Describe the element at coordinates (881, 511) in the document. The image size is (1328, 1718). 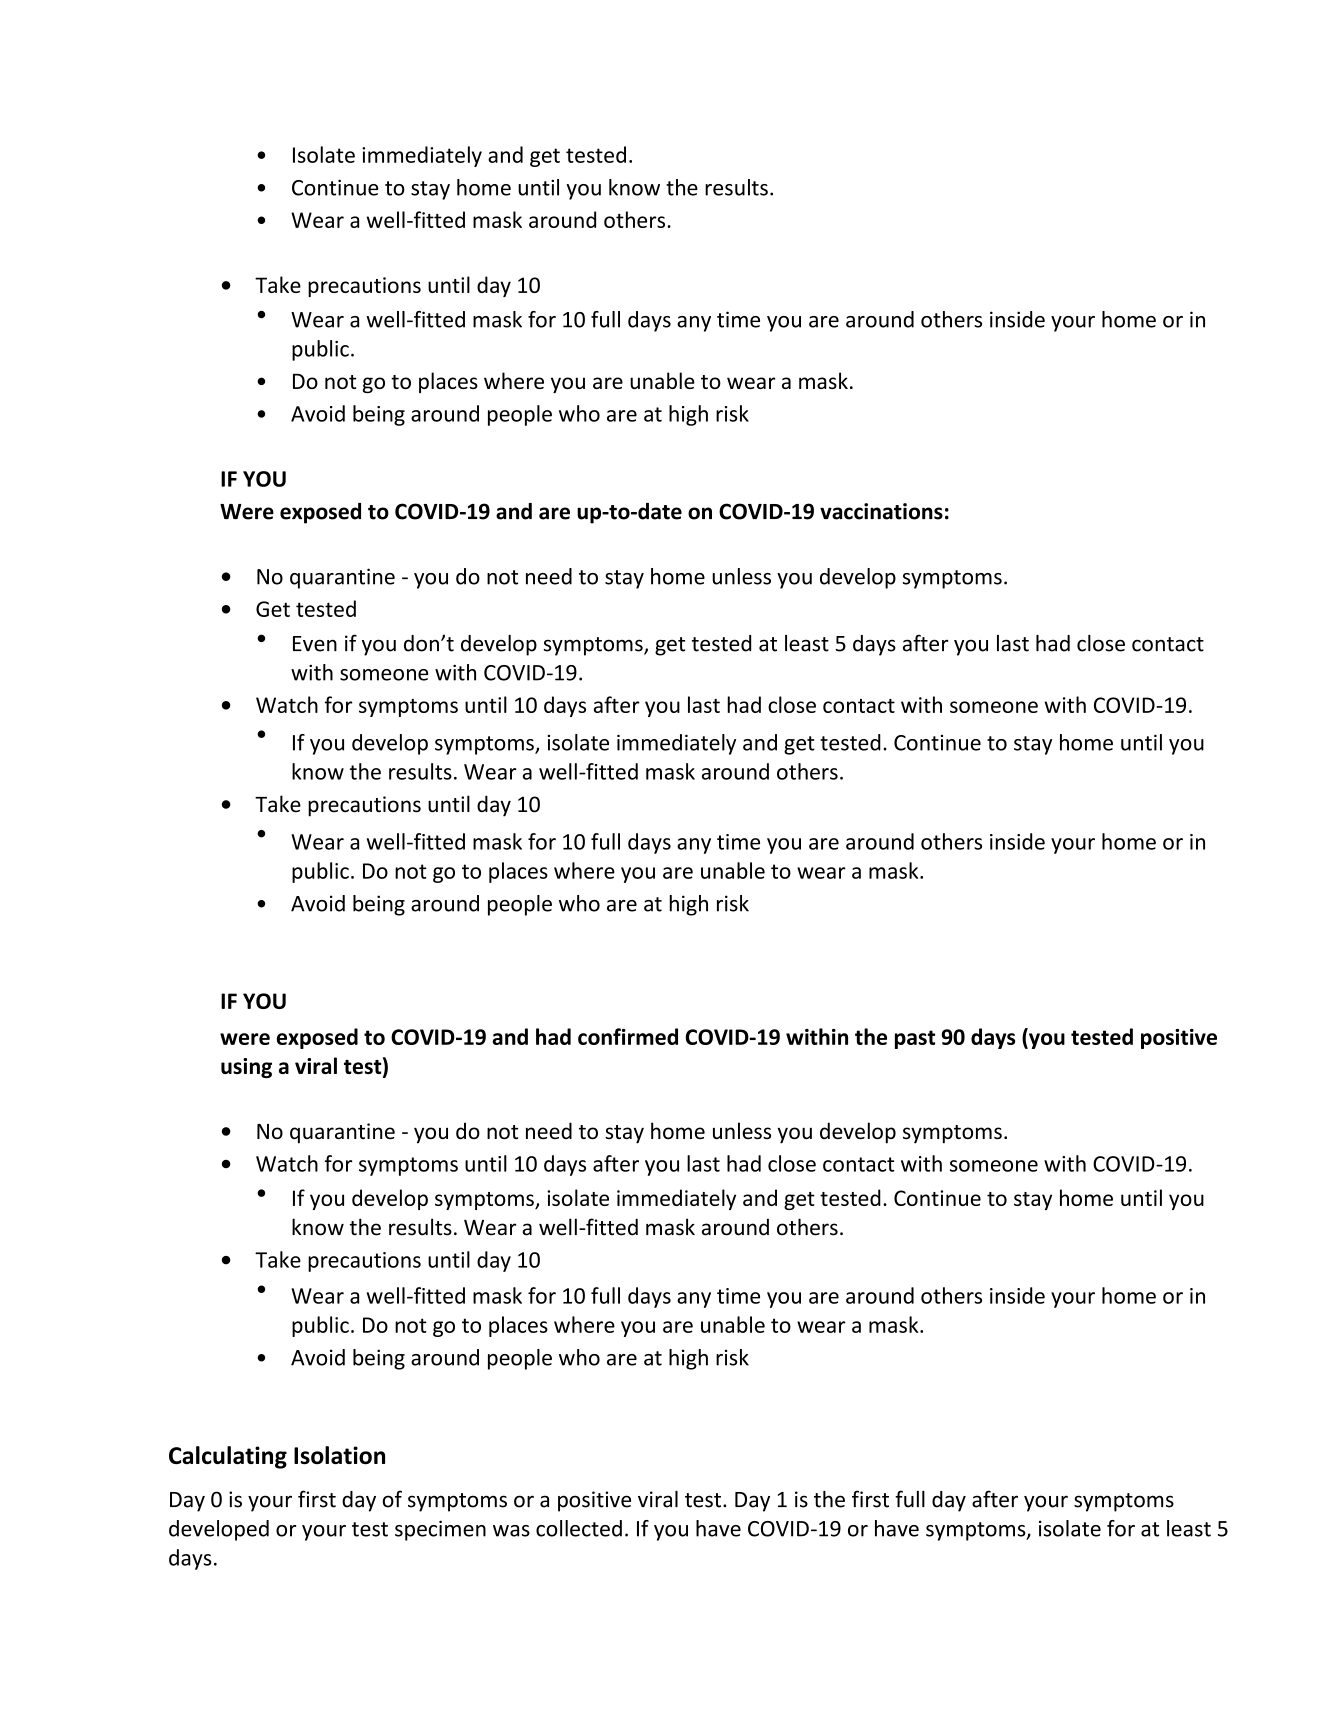
I see `vaccinations` at that location.
